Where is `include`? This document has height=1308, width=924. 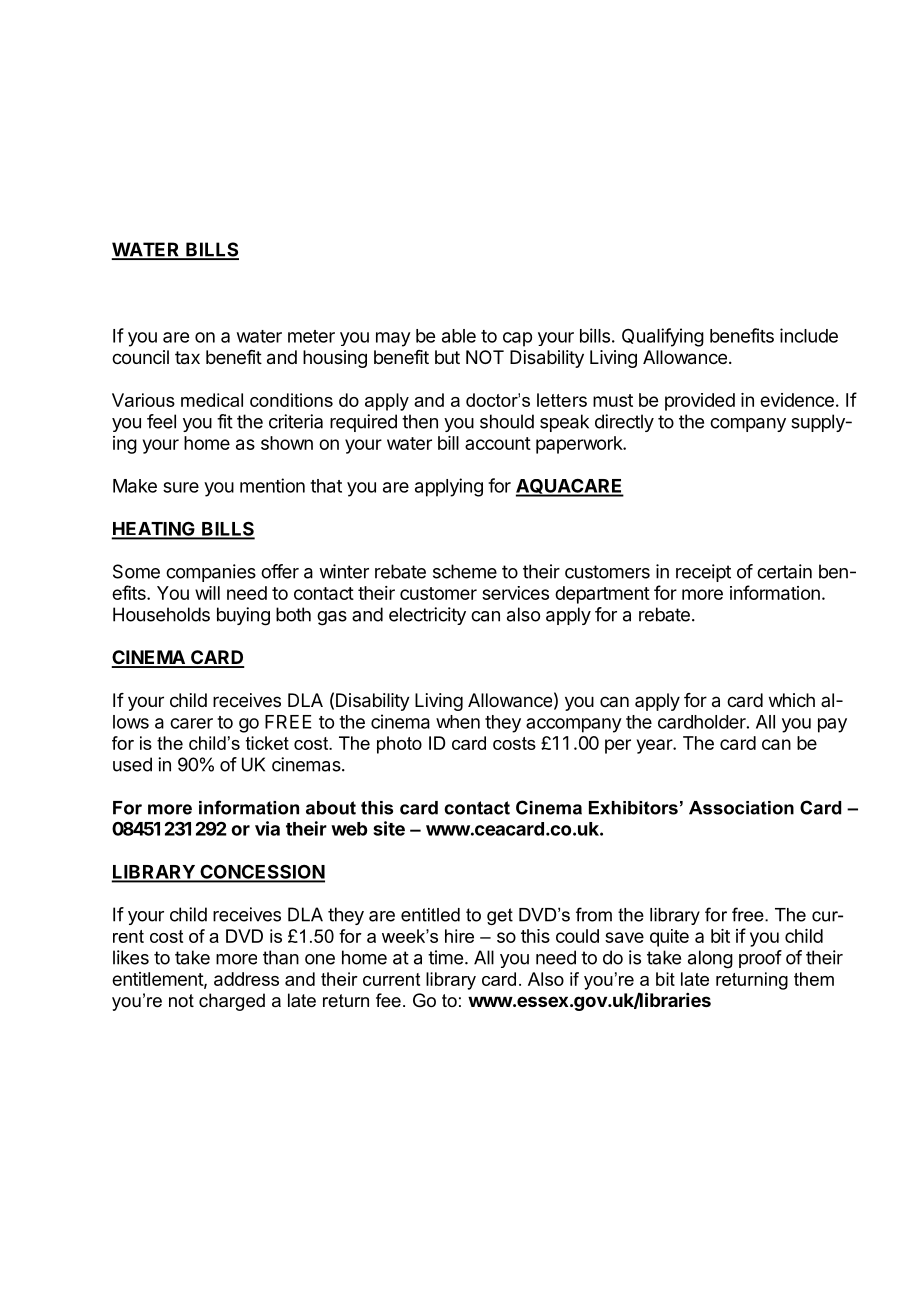 include is located at coordinates (809, 335).
